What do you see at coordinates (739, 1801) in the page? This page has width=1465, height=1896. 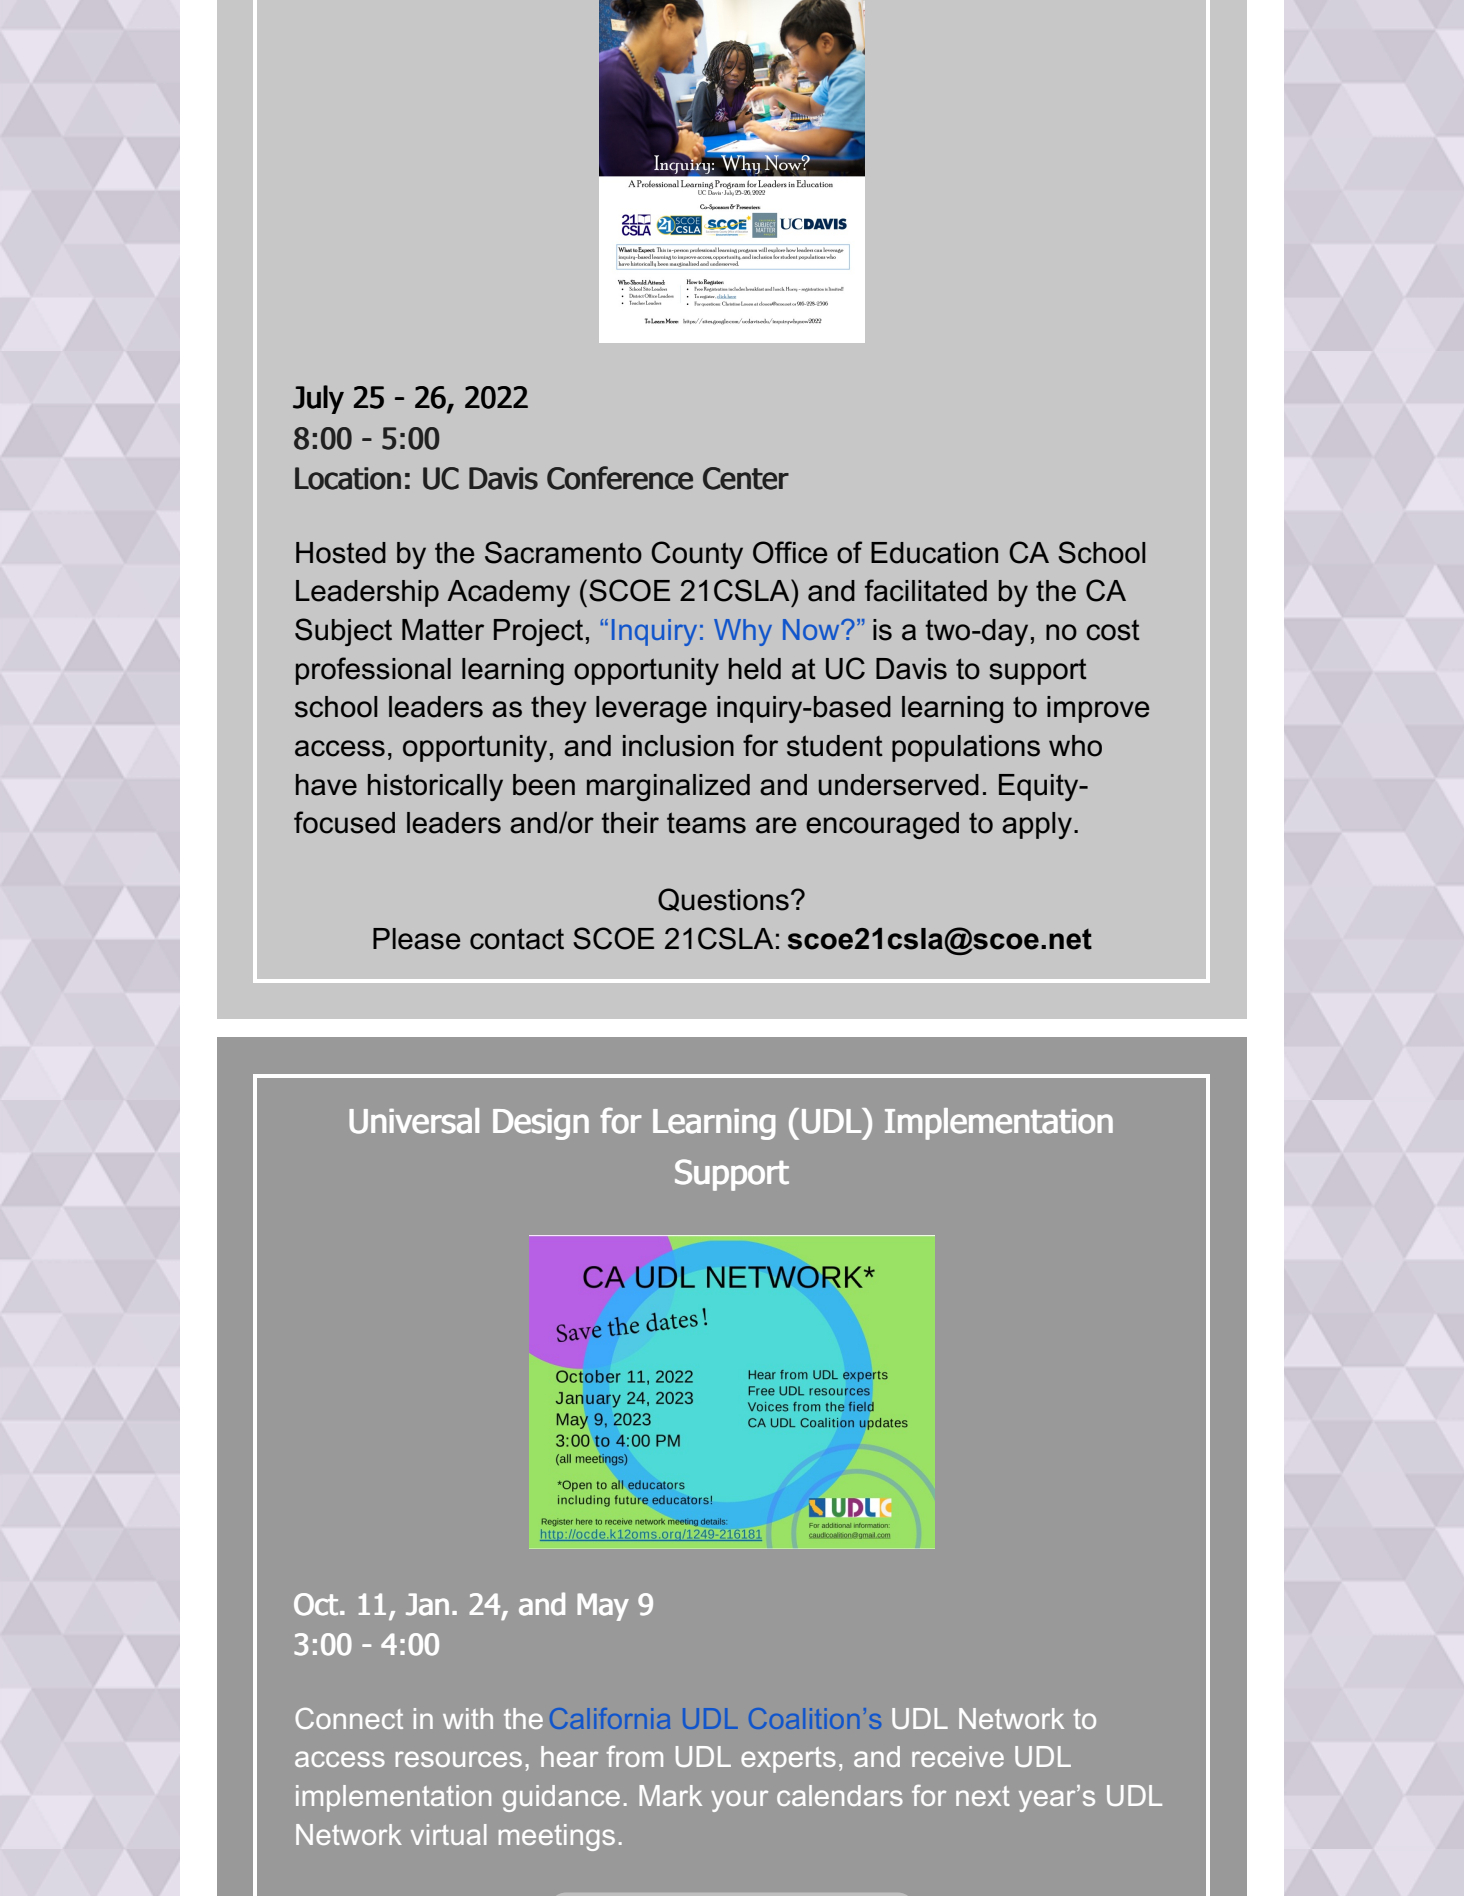 I see `your` at bounding box center [739, 1801].
